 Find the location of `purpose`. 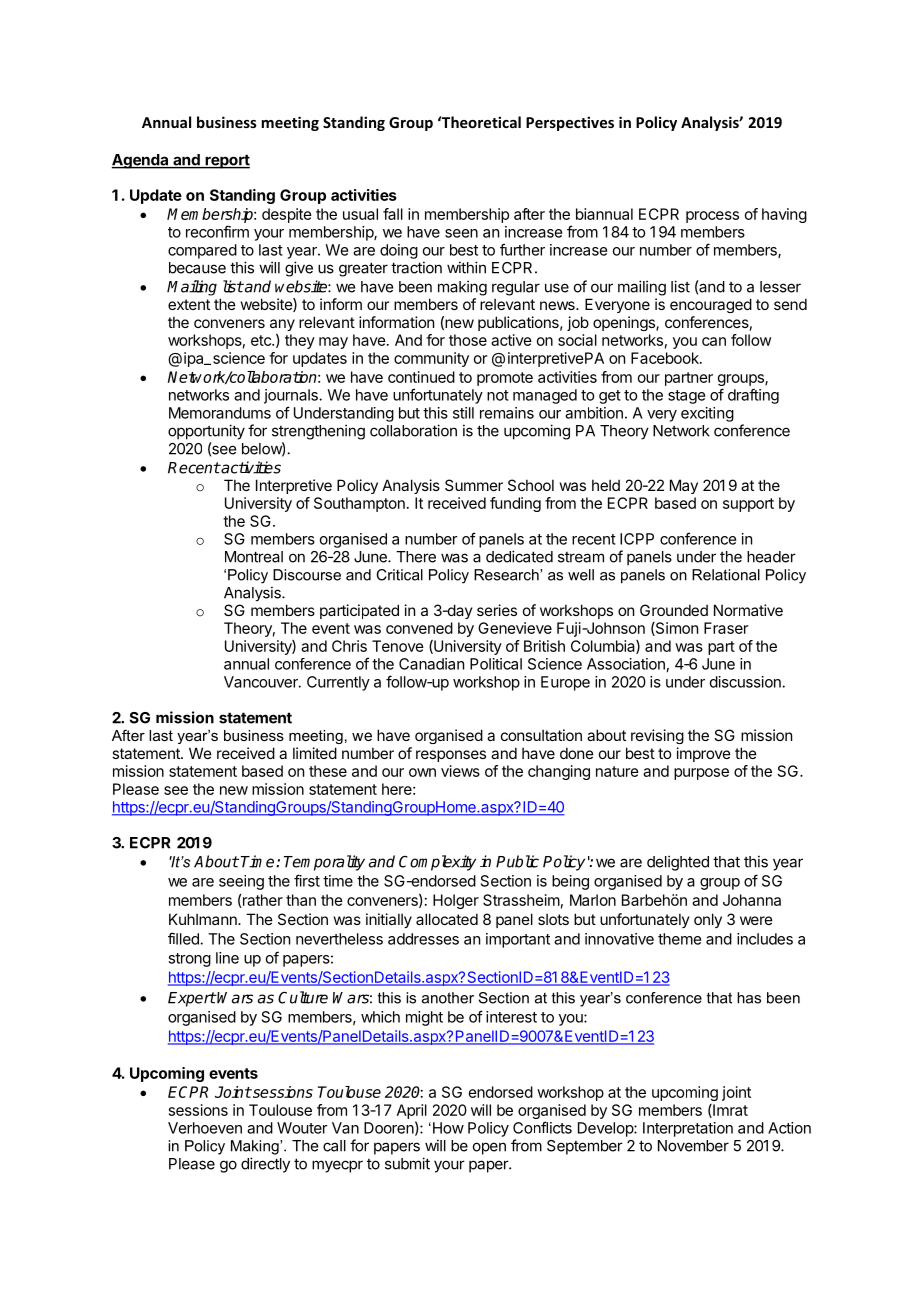

purpose is located at coordinates (701, 774).
